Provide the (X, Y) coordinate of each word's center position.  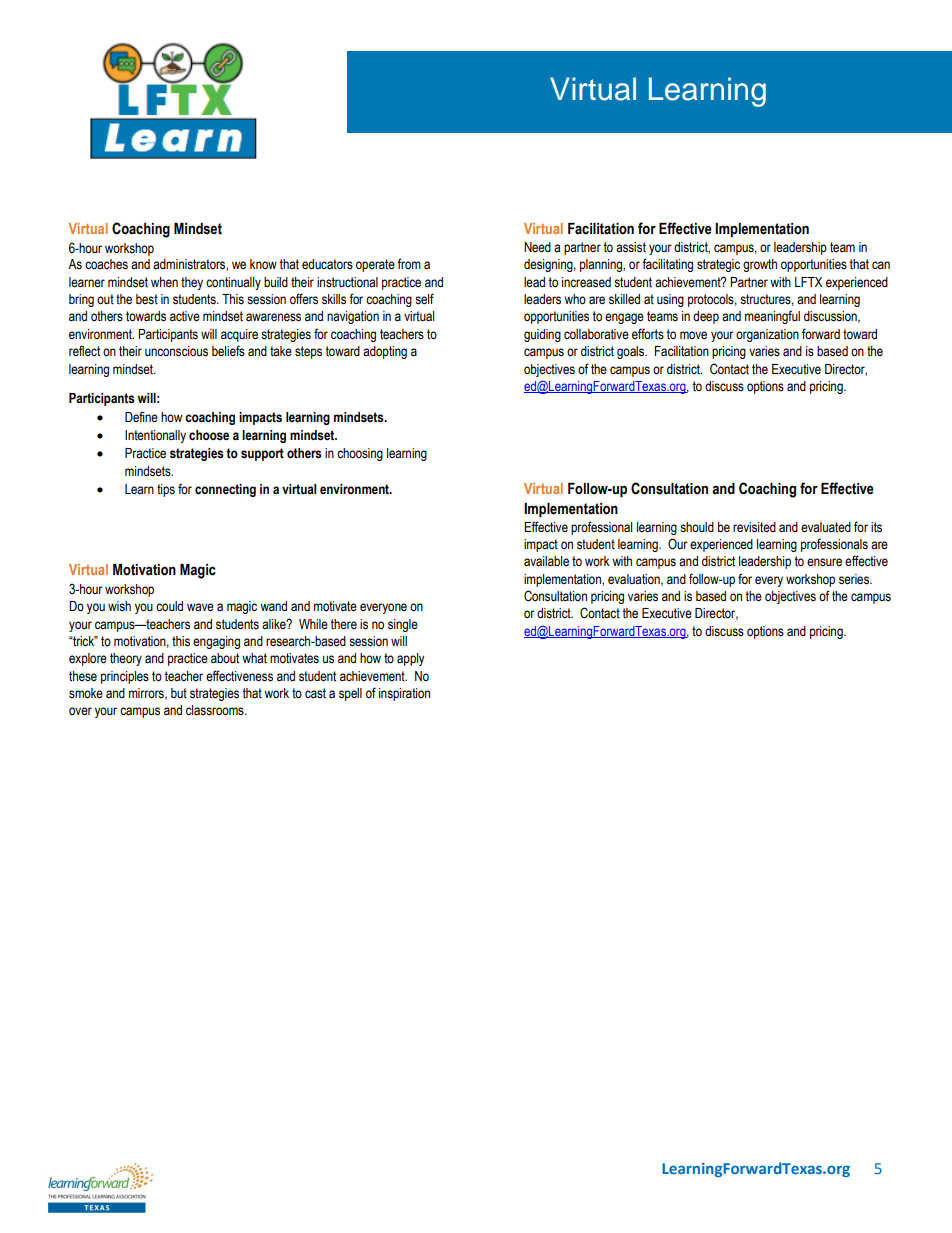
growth (760, 265)
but (179, 693)
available (546, 561)
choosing (360, 454)
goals (632, 352)
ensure (824, 562)
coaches (106, 264)
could (169, 606)
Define (141, 417)
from (409, 263)
